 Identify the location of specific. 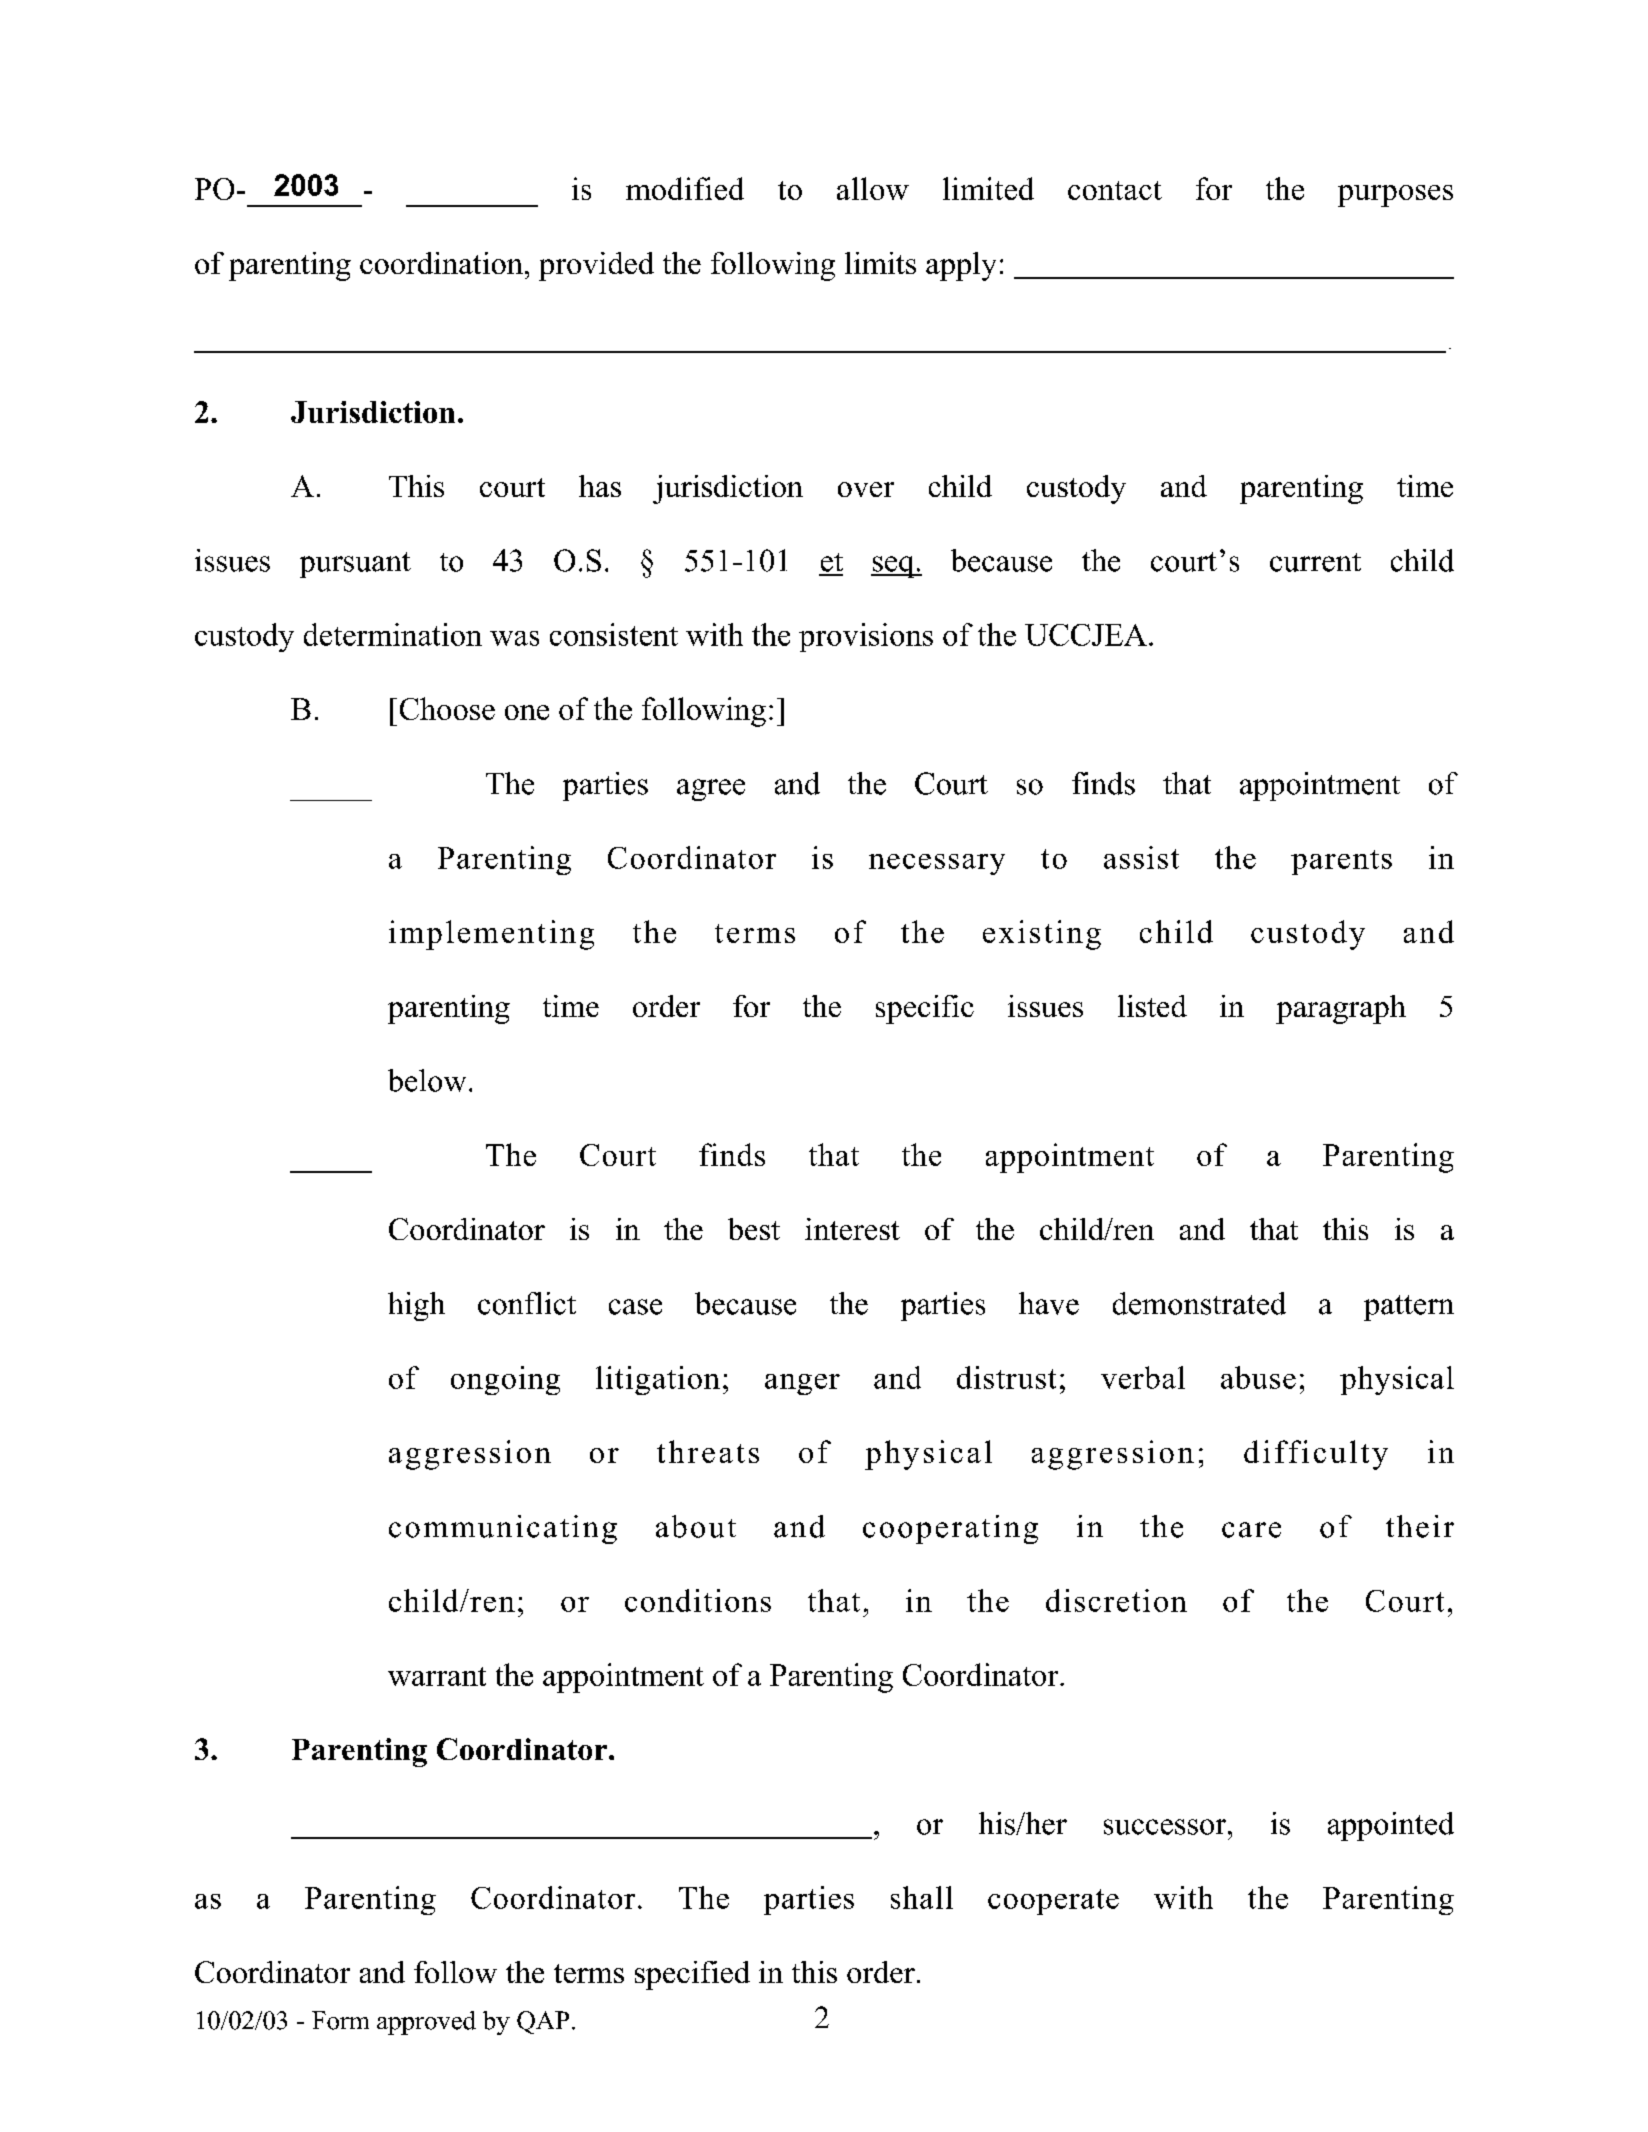
(925, 1009).
